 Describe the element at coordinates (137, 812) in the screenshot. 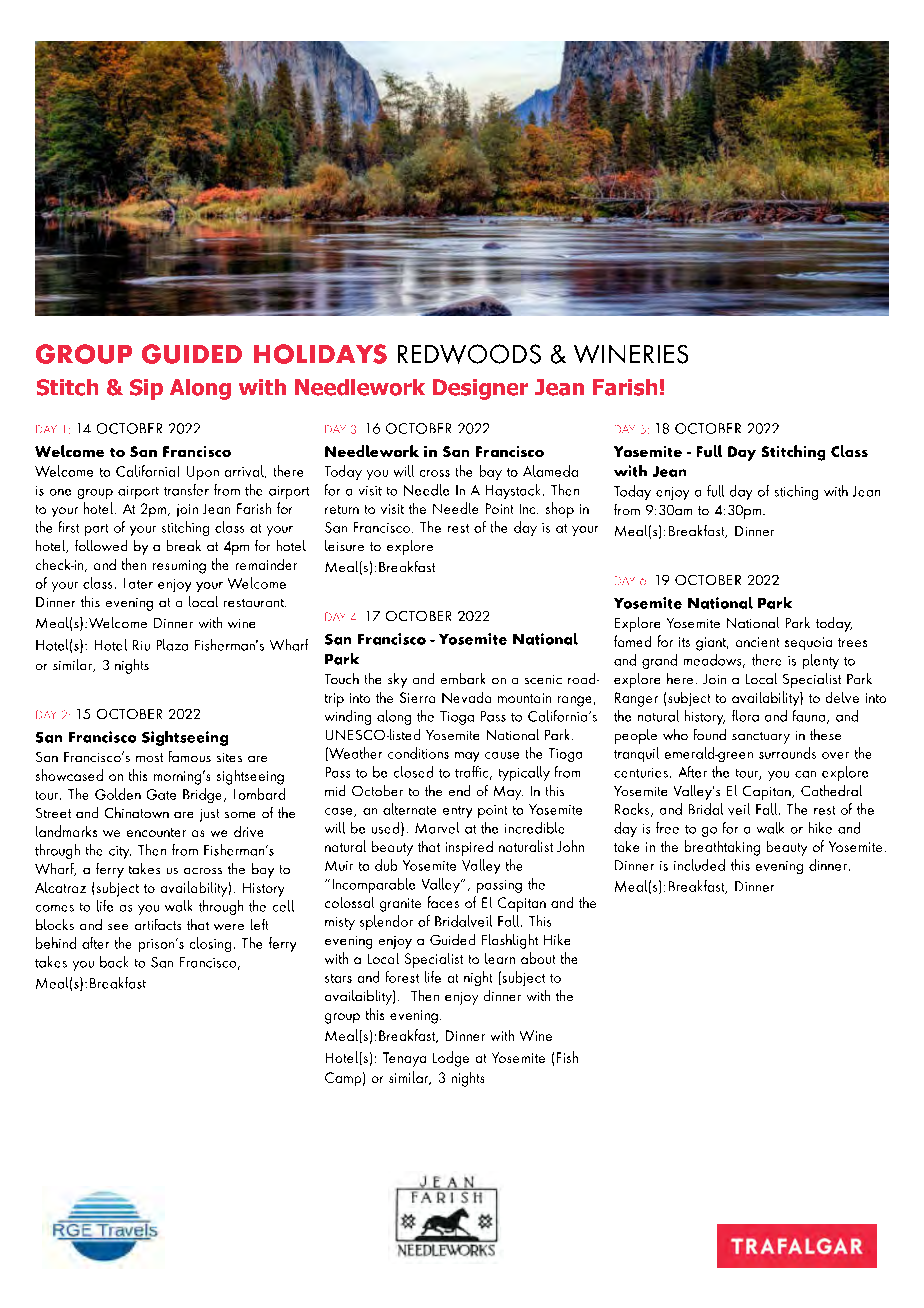

I see `Chinatown` at that location.
